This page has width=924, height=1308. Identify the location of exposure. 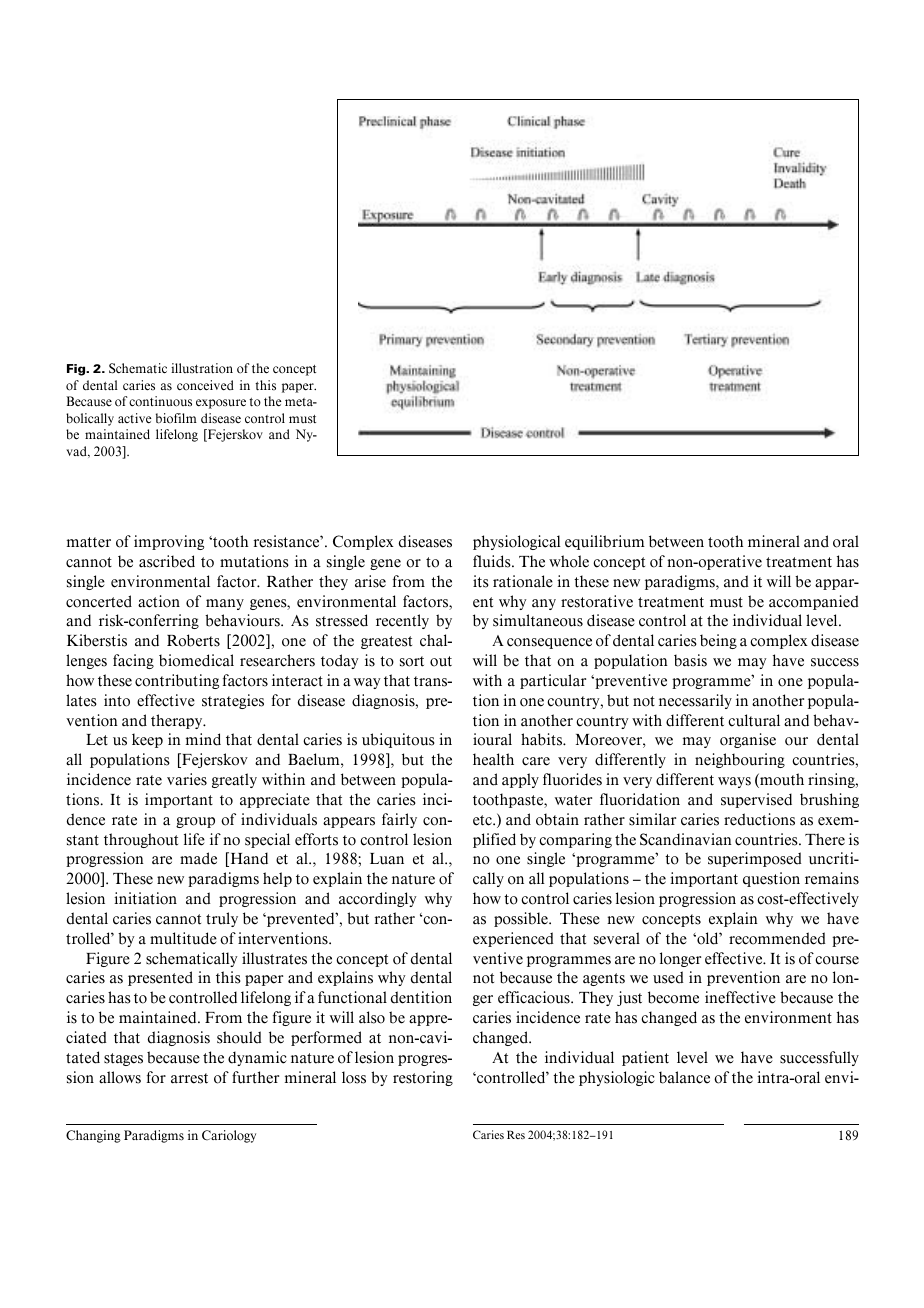
(221, 404).
